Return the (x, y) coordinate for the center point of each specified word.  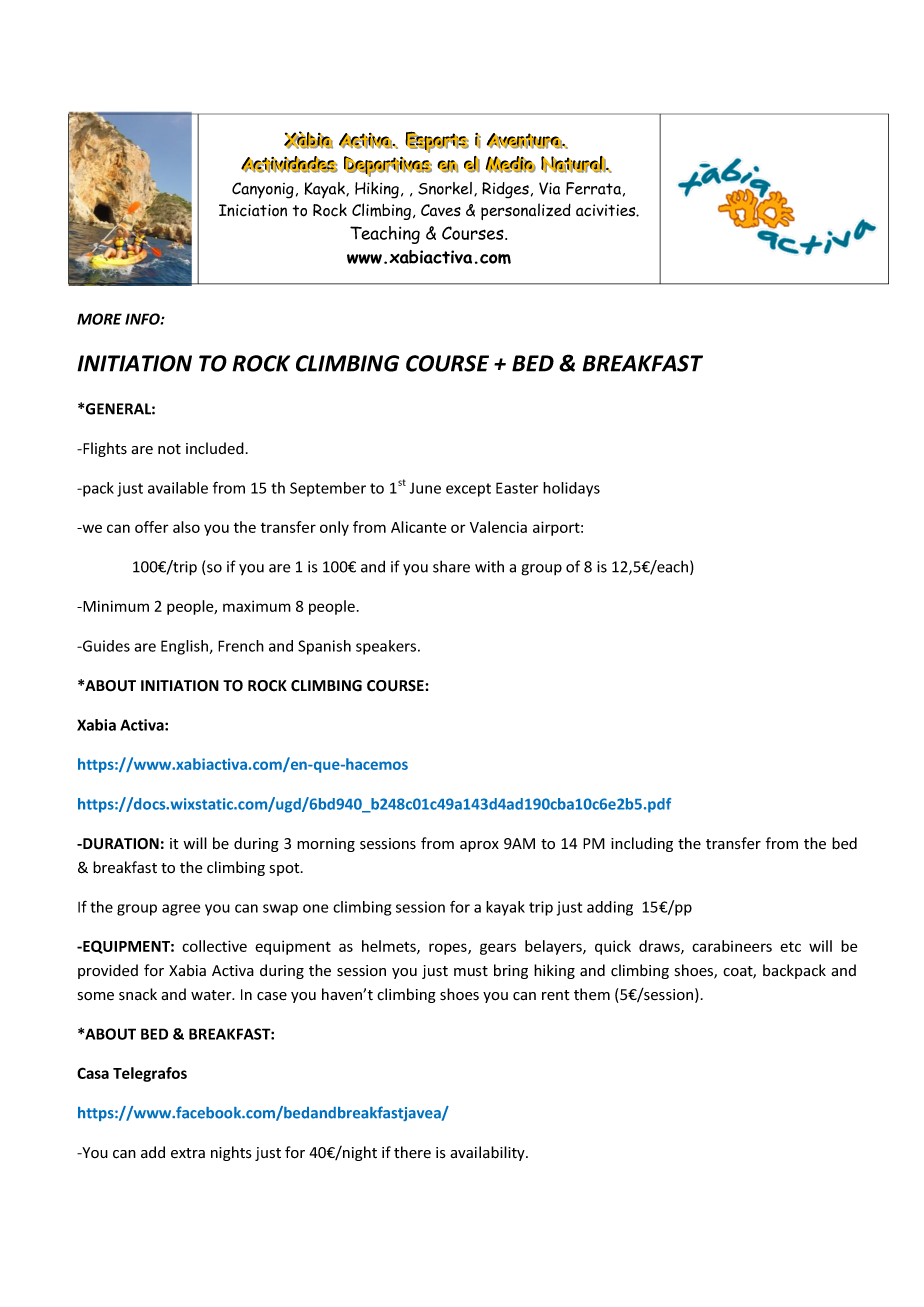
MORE (99, 319)
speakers (387, 647)
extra (188, 1153)
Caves (441, 210)
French (241, 646)
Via (549, 188)
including (642, 844)
